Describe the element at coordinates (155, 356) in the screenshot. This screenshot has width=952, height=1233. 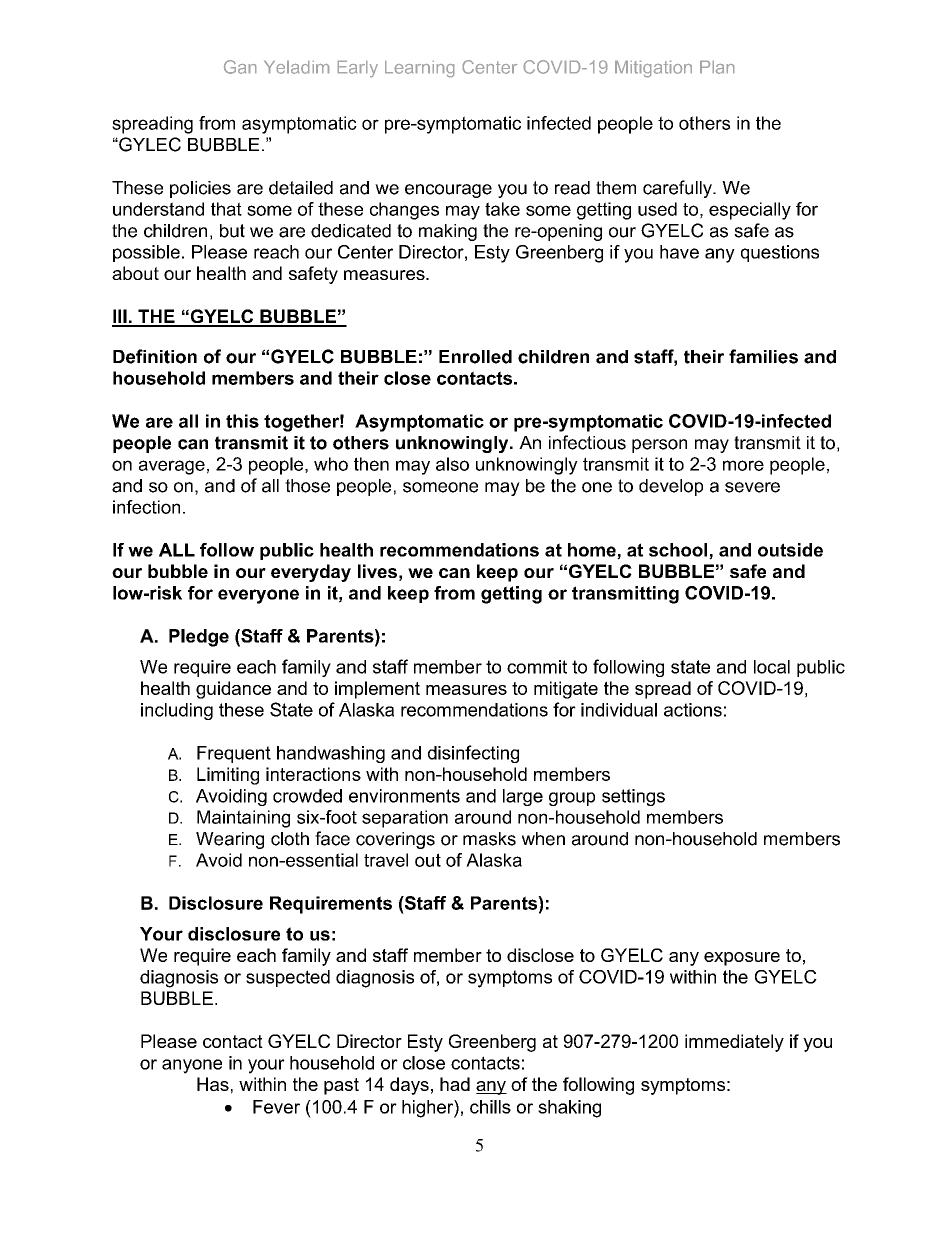
I see `Definition` at that location.
